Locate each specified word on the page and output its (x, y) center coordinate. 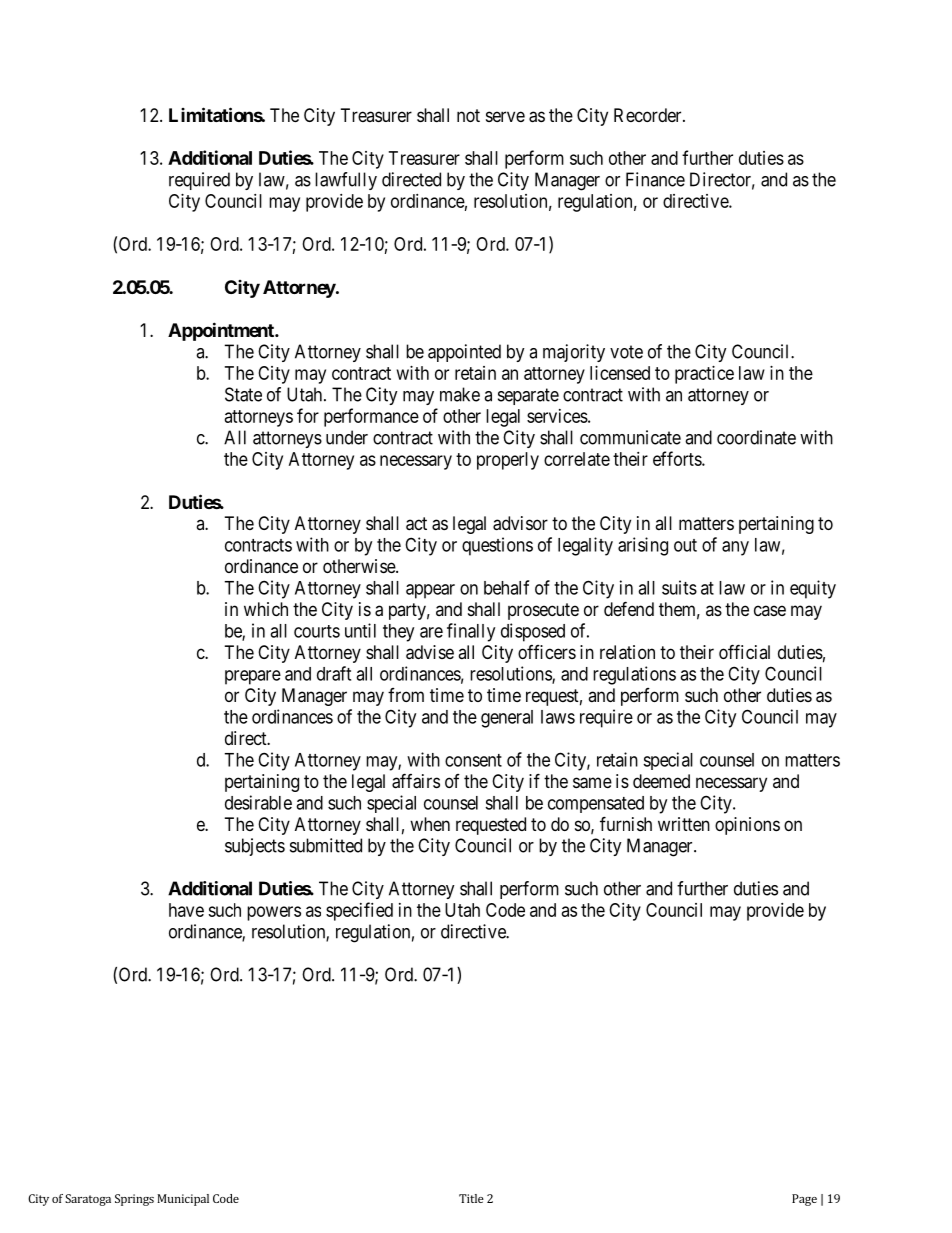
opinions (747, 826)
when (430, 824)
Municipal (183, 1200)
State (243, 394)
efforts (678, 458)
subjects (255, 847)
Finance (655, 179)
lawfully (346, 181)
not (468, 115)
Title (471, 1198)
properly (508, 461)
